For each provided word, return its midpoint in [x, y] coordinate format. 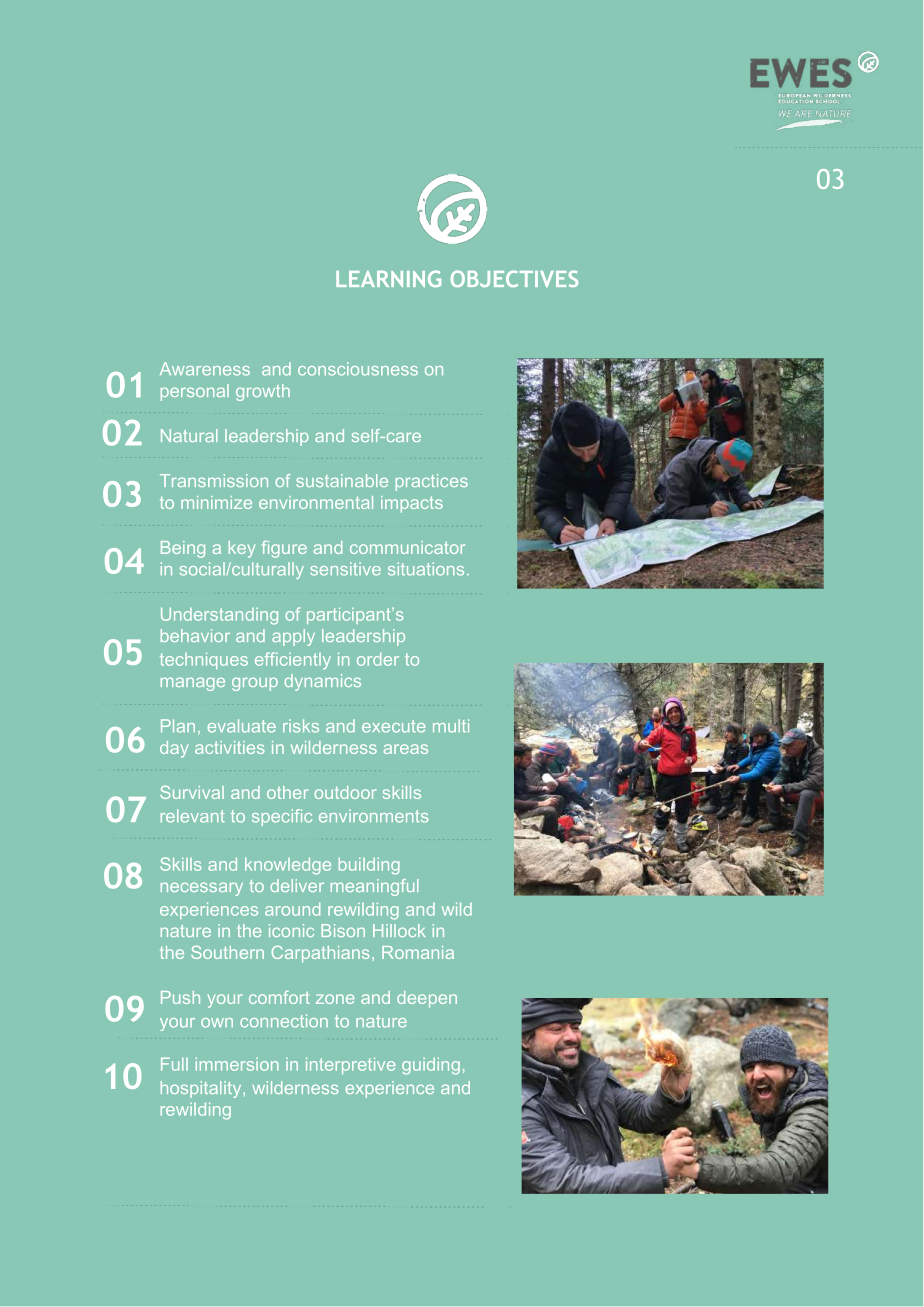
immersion [237, 1064]
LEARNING [388, 278]
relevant [192, 816]
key [242, 549]
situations [426, 569]
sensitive [345, 569]
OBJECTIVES [514, 278]
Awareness [205, 369]
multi [451, 726]
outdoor [345, 792]
